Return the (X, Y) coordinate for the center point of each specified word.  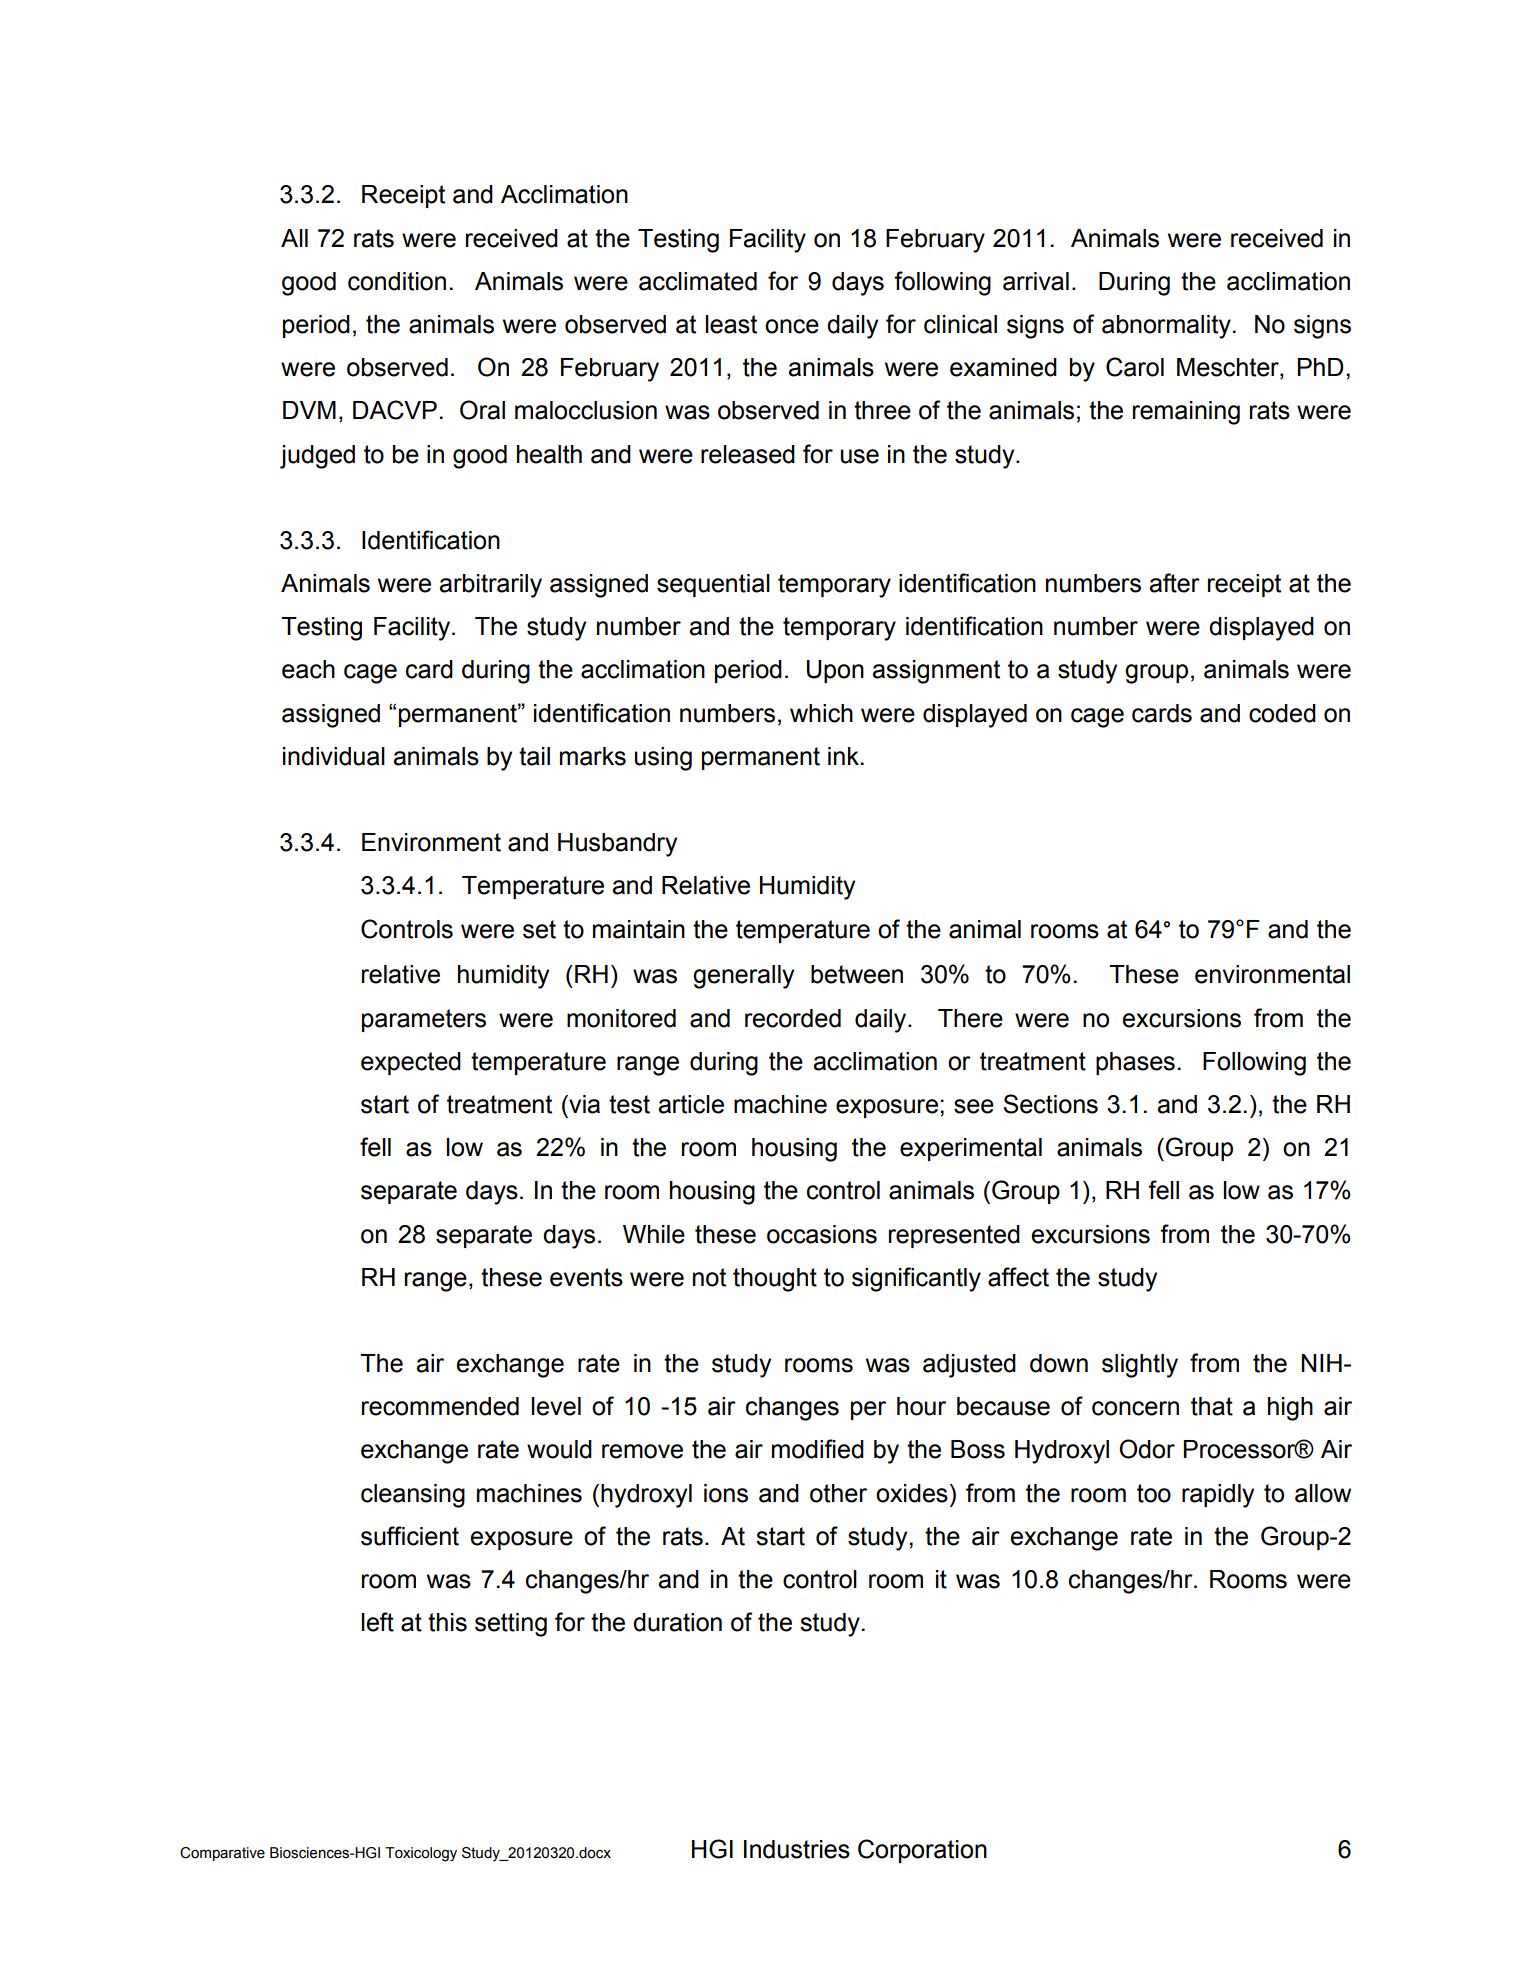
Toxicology (421, 1854)
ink (843, 756)
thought (775, 1280)
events (586, 1277)
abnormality (1166, 327)
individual (334, 756)
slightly (1140, 1366)
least (731, 324)
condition (397, 281)
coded (1282, 713)
